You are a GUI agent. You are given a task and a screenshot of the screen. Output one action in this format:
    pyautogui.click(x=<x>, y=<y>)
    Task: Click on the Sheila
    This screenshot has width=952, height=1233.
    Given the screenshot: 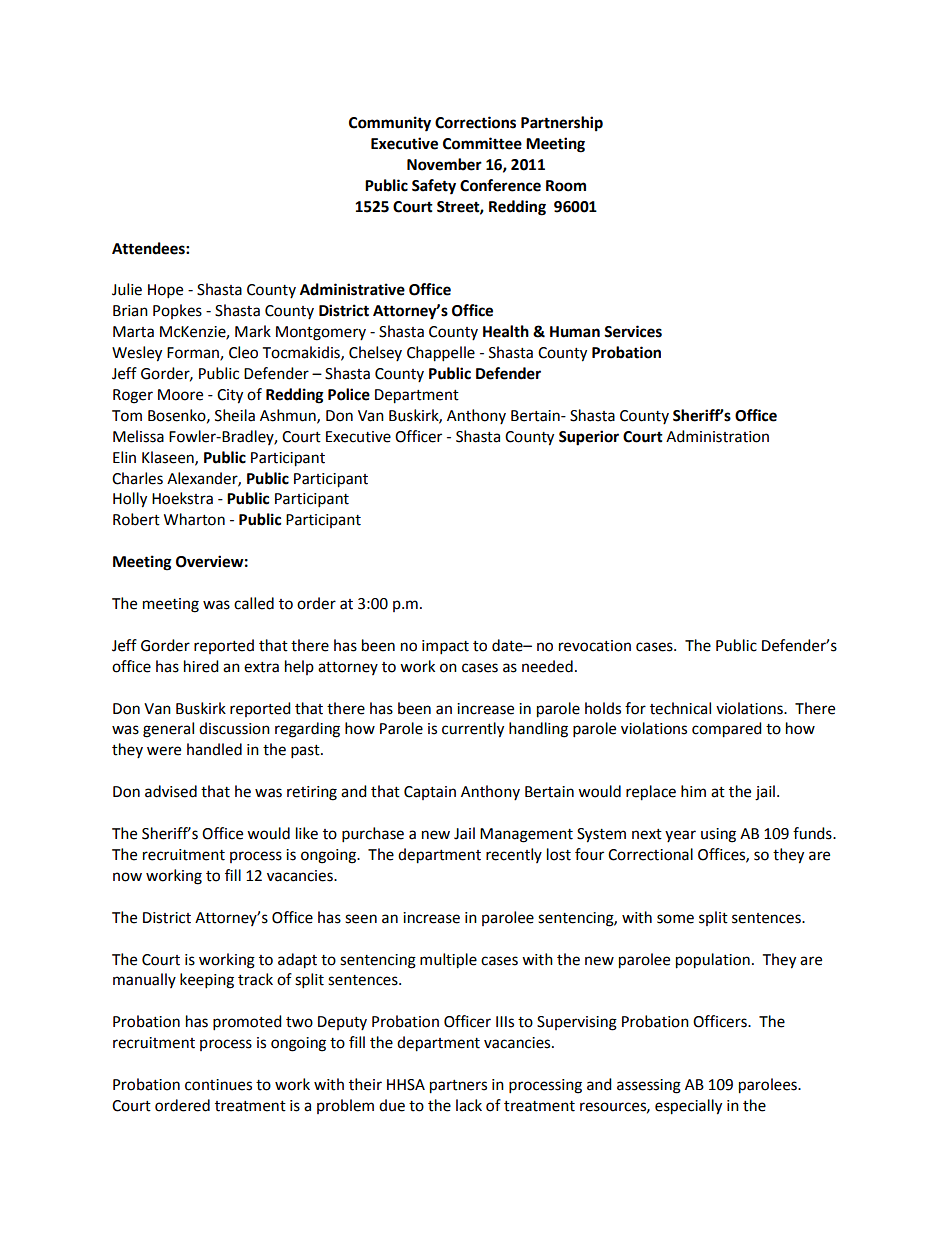 What is the action you would take?
    pyautogui.click(x=235, y=415)
